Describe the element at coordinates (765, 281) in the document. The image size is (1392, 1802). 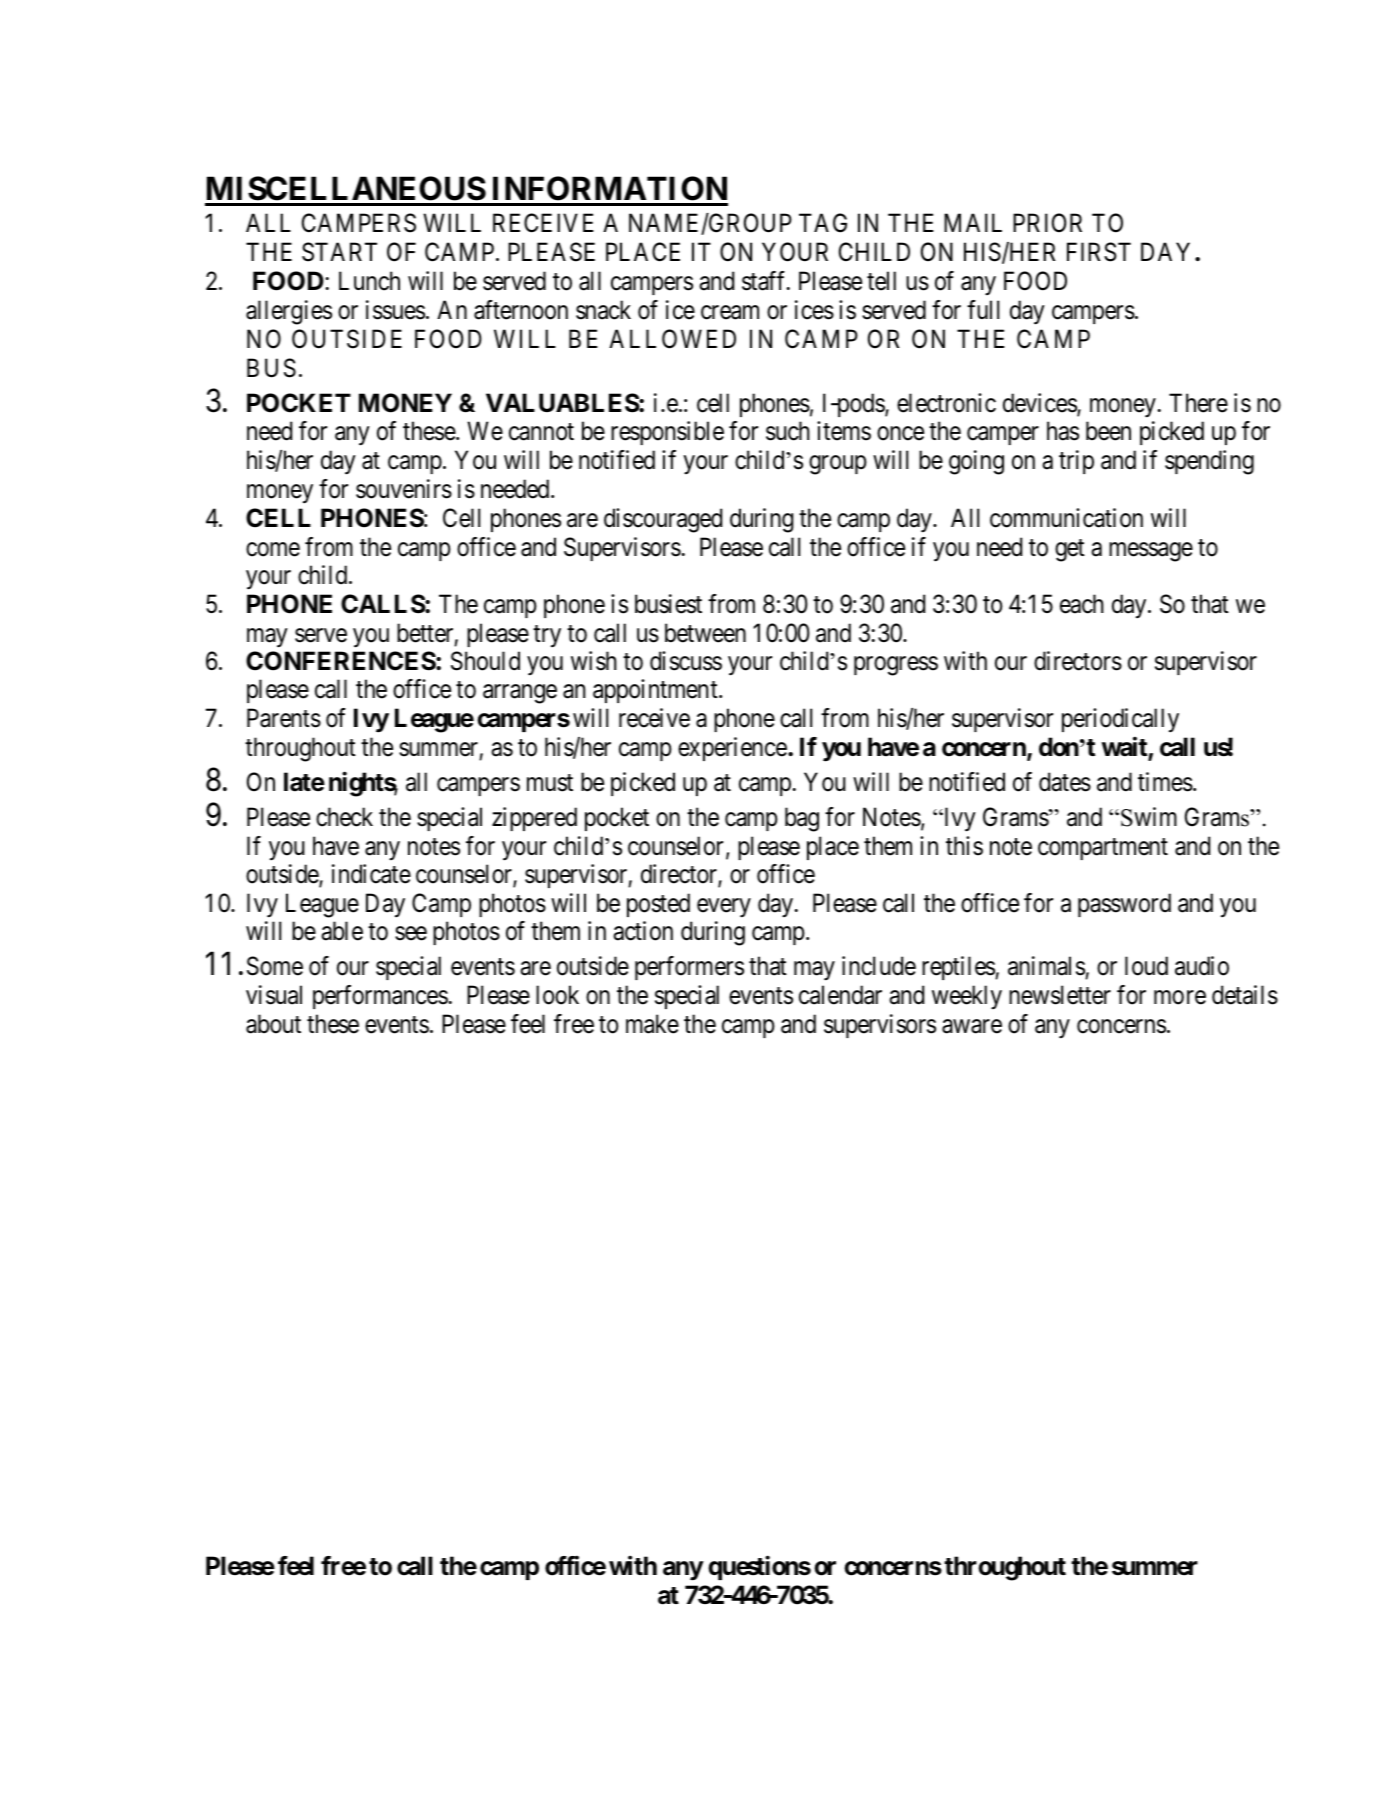
I see `staff` at that location.
